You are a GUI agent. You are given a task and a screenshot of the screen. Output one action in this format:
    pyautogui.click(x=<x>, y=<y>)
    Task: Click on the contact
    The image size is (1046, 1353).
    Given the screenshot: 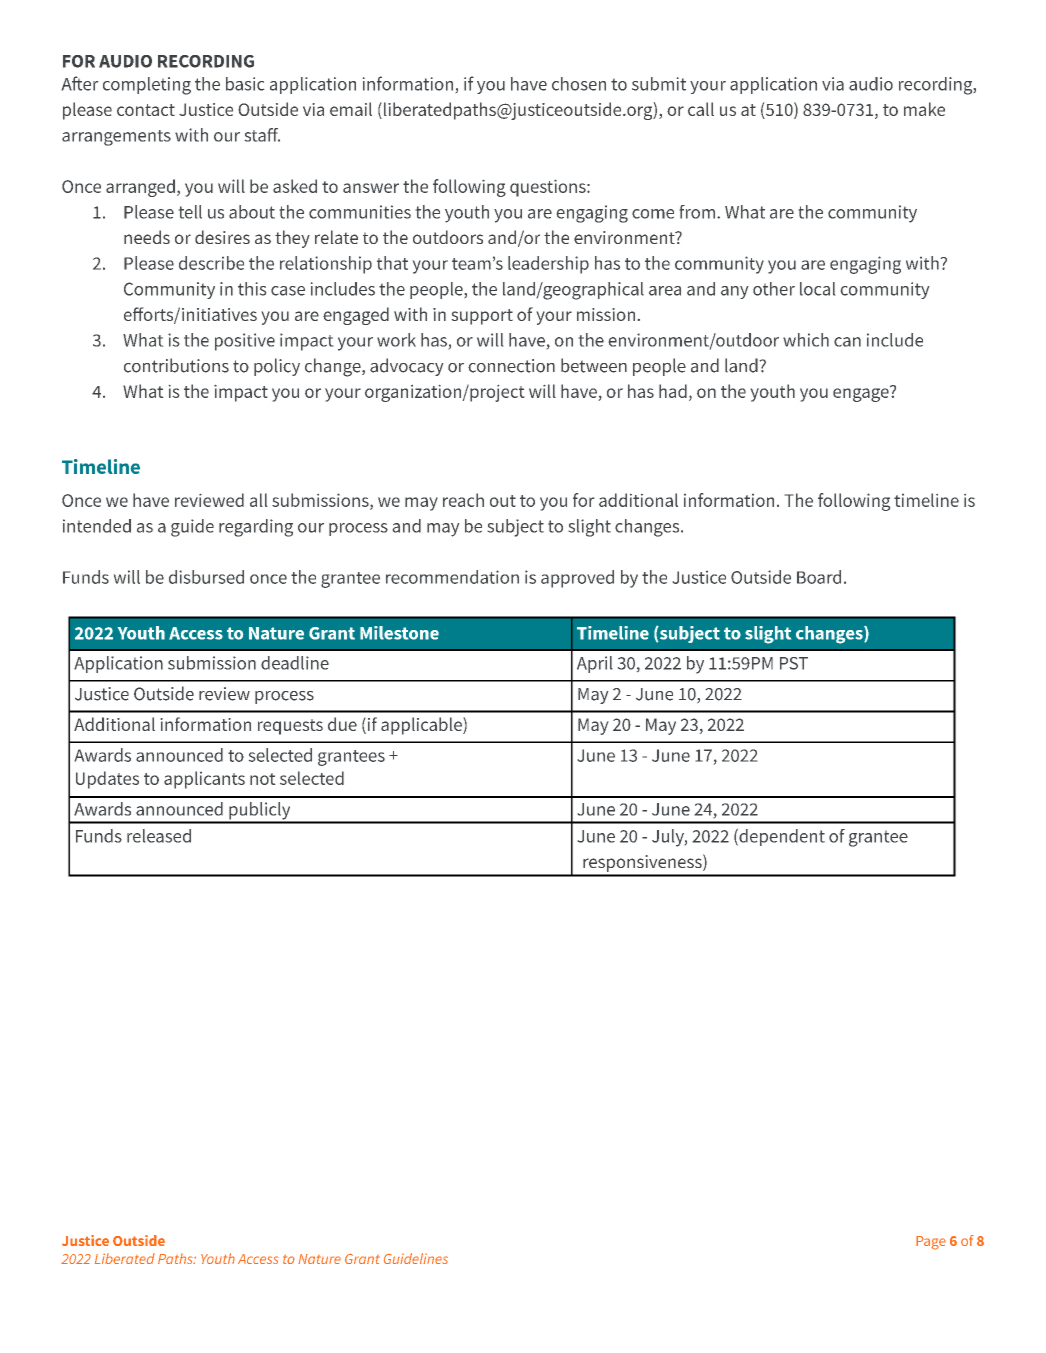 What is the action you would take?
    pyautogui.click(x=146, y=110)
